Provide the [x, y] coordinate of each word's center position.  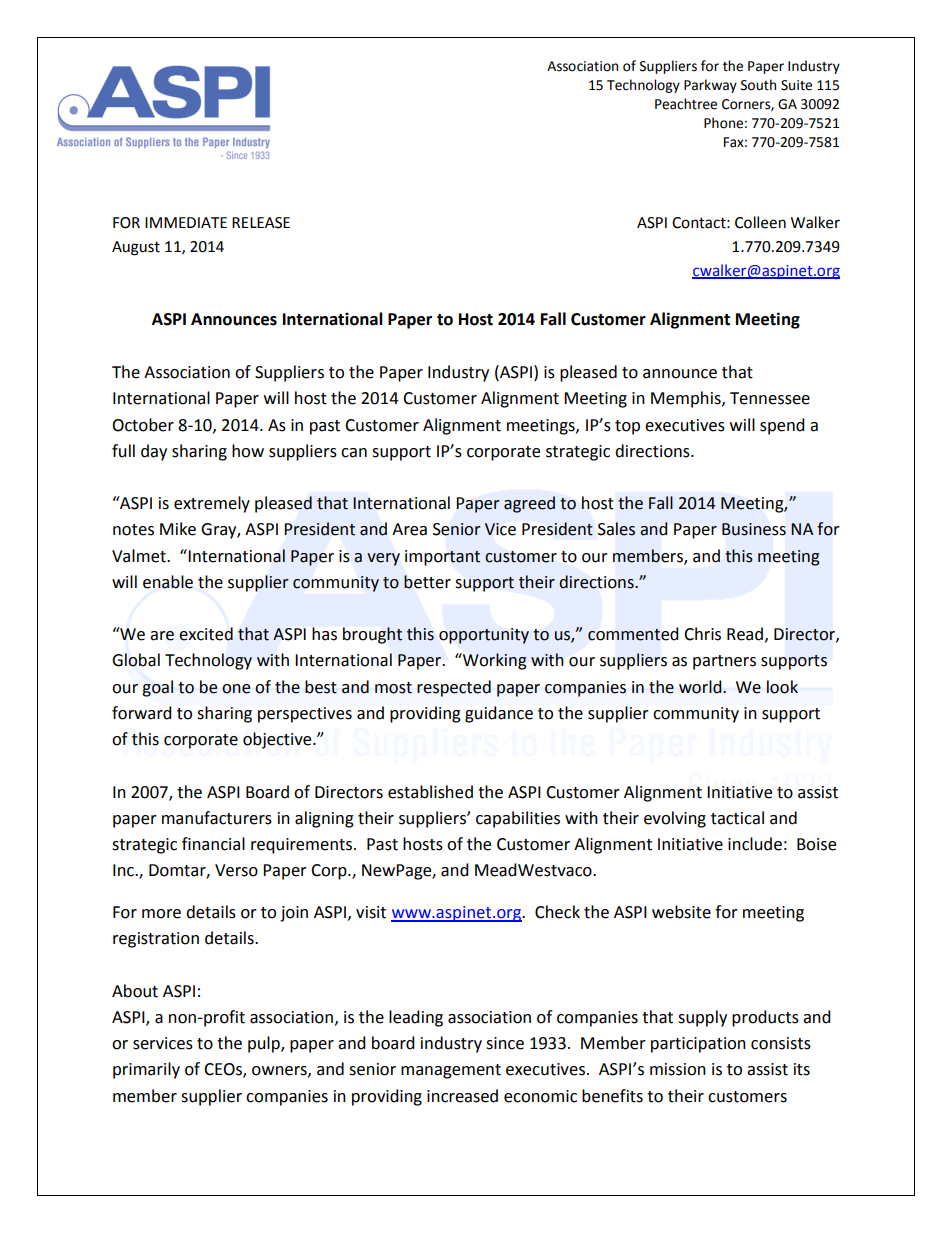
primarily [146, 1070]
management [451, 1071]
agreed [529, 504]
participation [698, 1045]
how [248, 451]
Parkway [710, 86]
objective [278, 740]
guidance [499, 714]
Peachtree [686, 104]
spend [782, 426]
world [701, 687]
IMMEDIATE [186, 222]
